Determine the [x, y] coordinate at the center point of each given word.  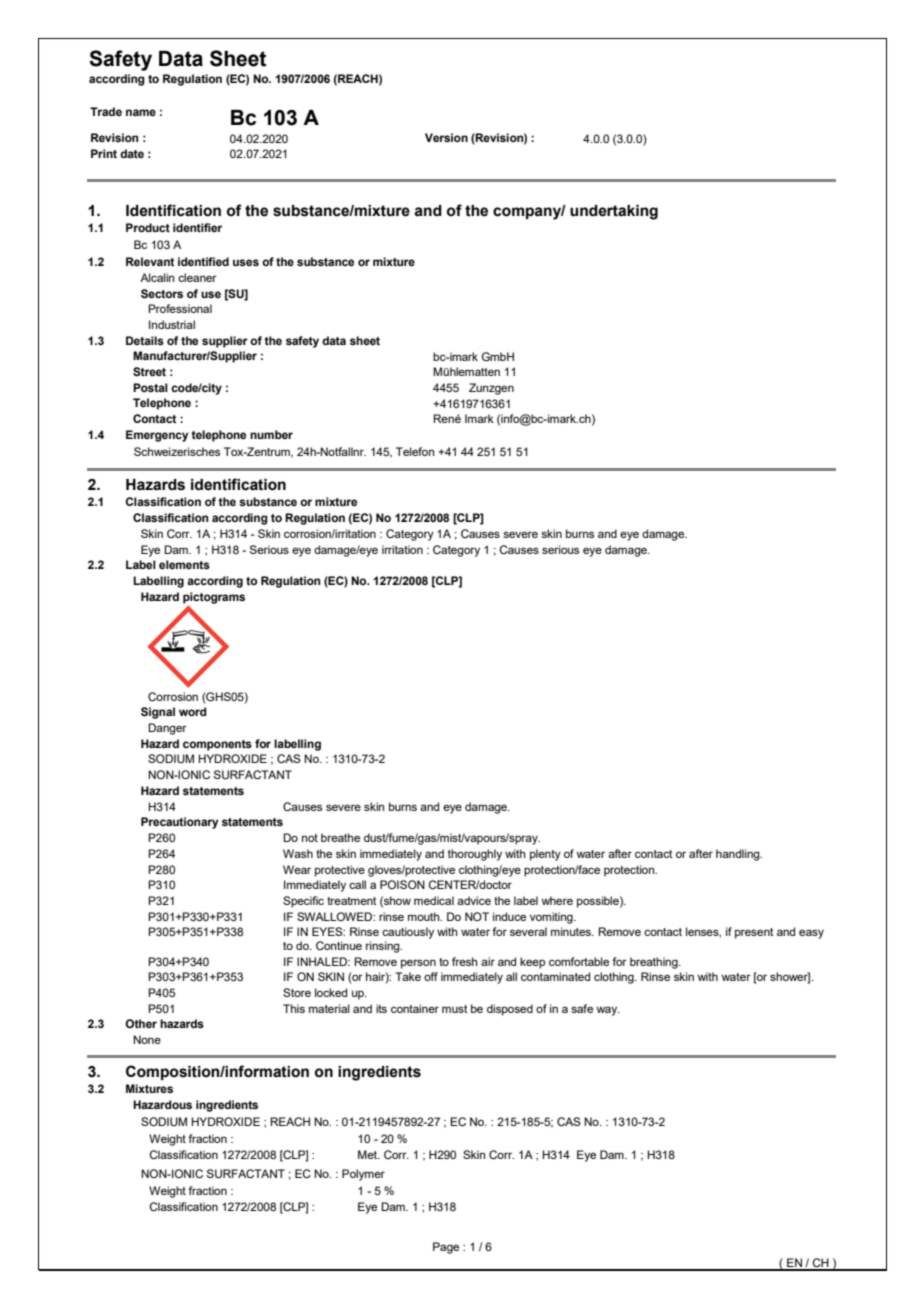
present [754, 933]
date [132, 153]
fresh [465, 961]
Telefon [415, 451]
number [271, 434]
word [193, 711]
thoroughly [475, 855]
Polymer [363, 1175]
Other [141, 1023]
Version [446, 137]
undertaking [614, 212]
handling [739, 855]
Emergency [157, 436]
